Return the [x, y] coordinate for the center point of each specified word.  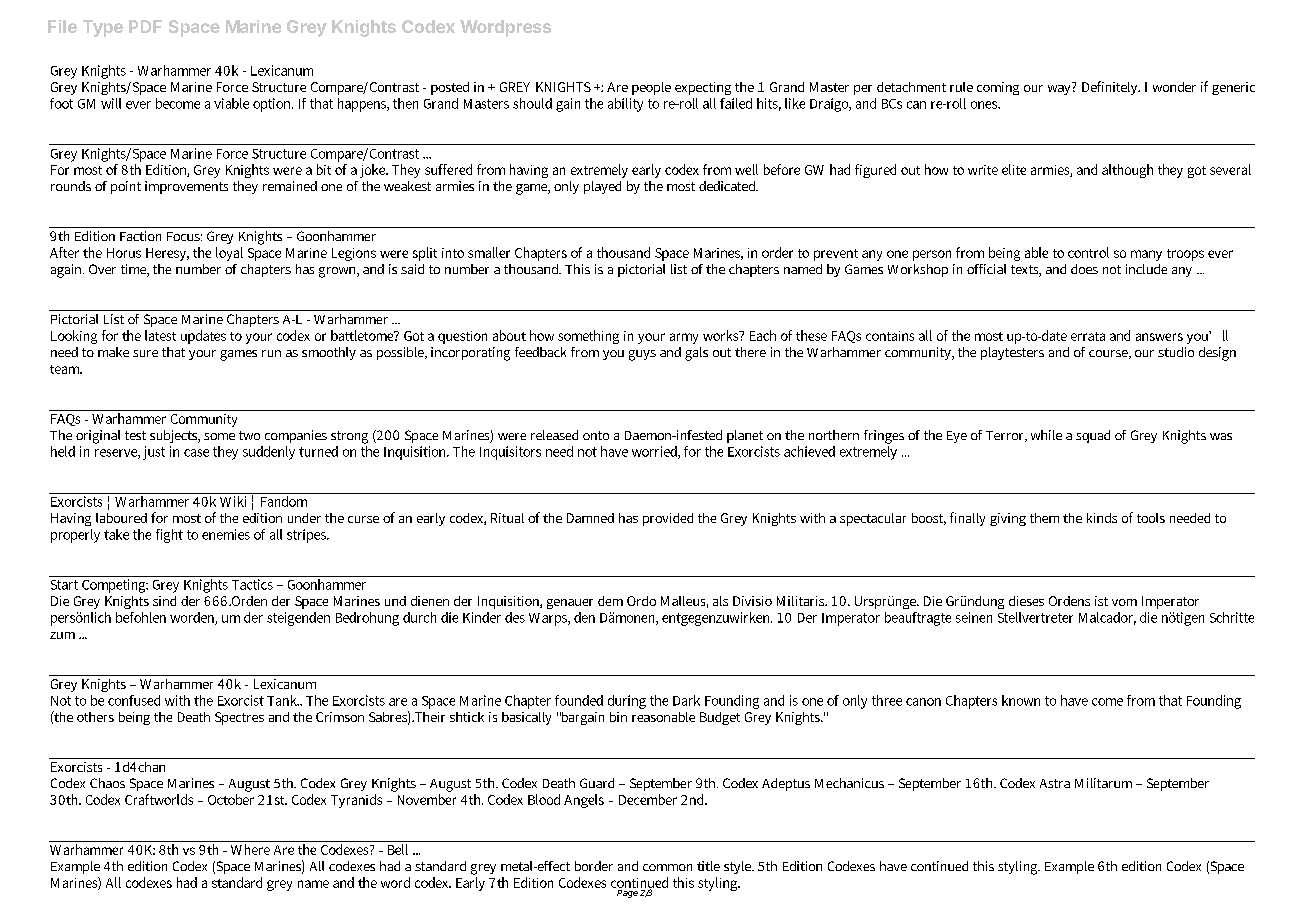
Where [250, 848]
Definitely [1111, 88]
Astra [1055, 783]
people [651, 88]
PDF [145, 26]
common [667, 867]
